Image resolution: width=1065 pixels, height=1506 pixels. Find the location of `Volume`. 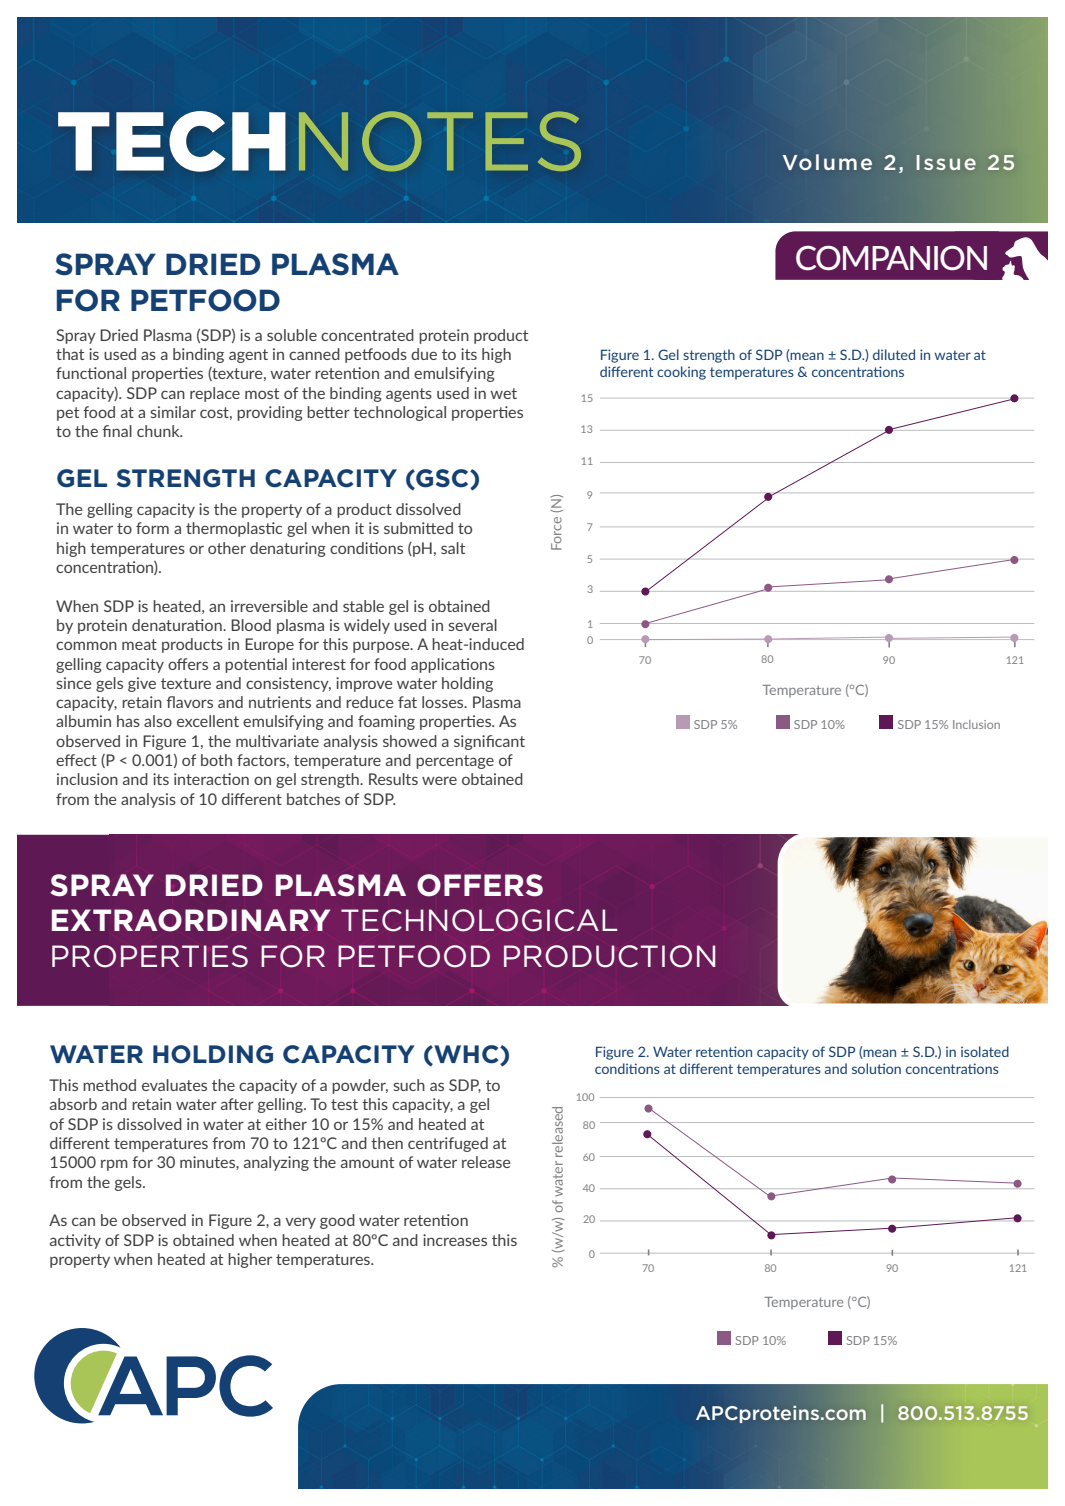

Volume is located at coordinates (827, 162).
